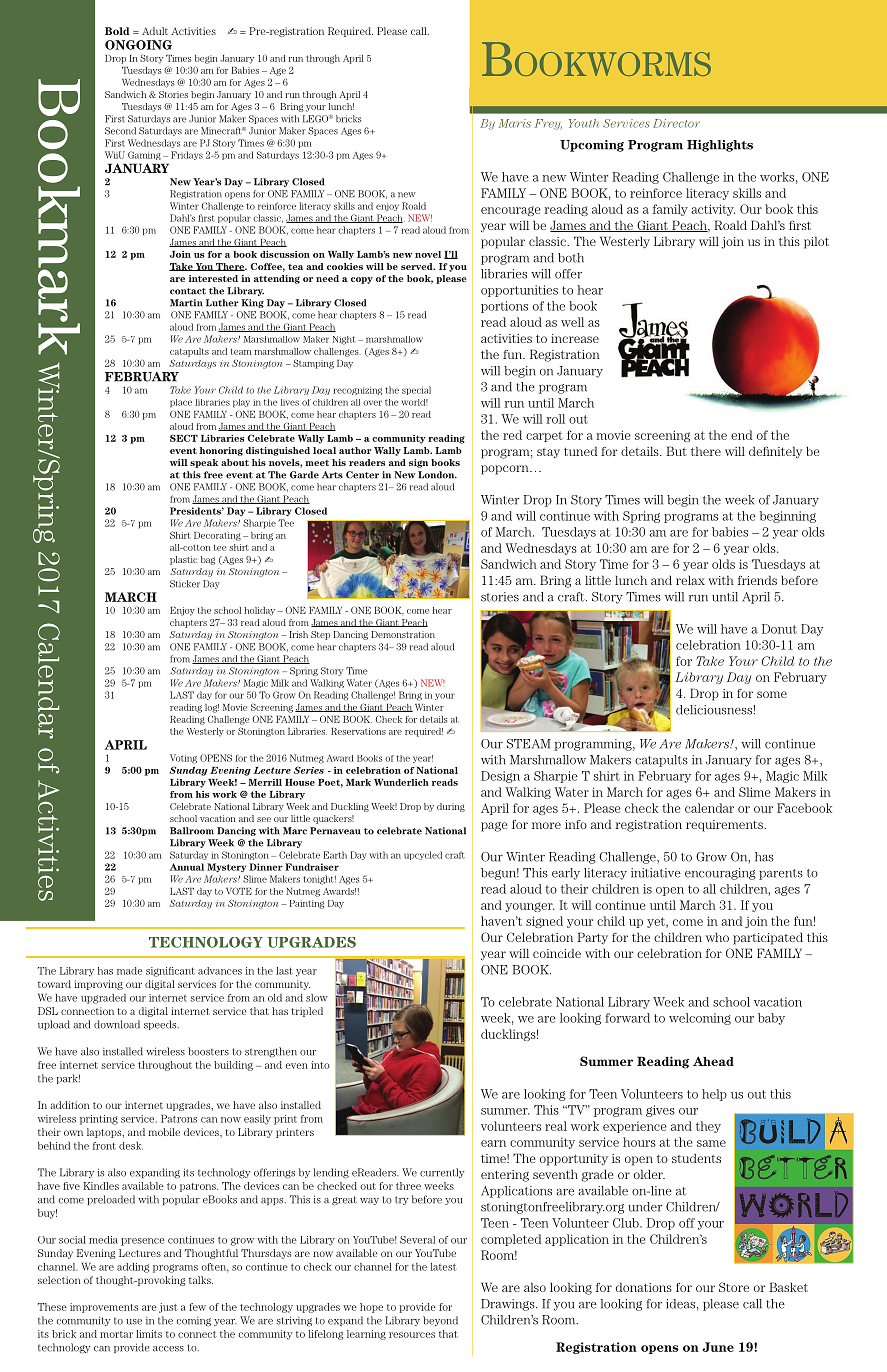  I want to click on Maris, so click(515, 123).
